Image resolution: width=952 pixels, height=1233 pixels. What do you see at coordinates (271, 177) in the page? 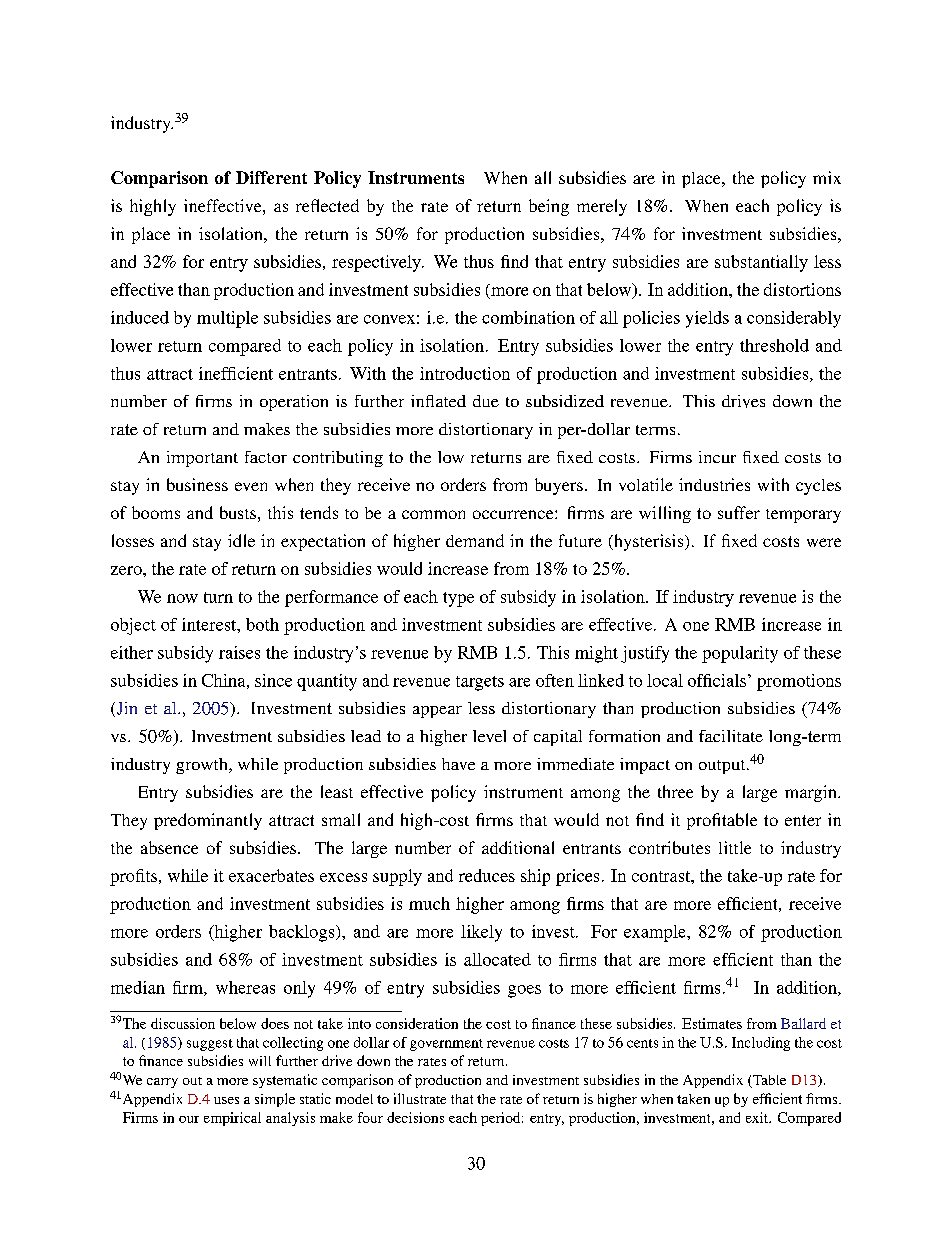
I see `Different` at bounding box center [271, 177].
